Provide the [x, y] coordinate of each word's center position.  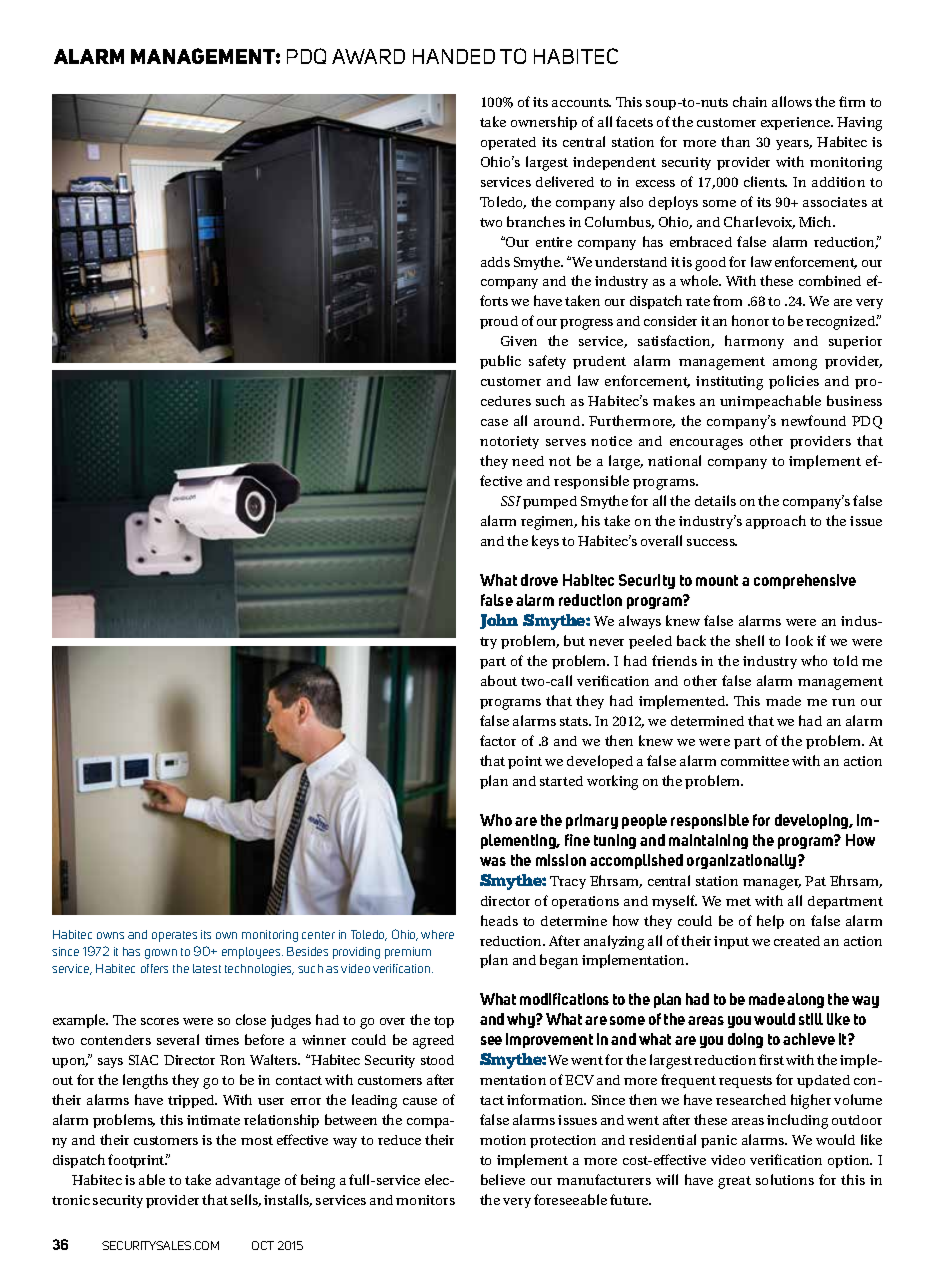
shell [750, 640]
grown [161, 954]
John [499, 621]
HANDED [454, 56]
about [499, 680]
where [437, 934]
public [500, 362]
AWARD [368, 56]
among [795, 364]
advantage [248, 1182]
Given [519, 341]
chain [750, 101]
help [770, 922]
